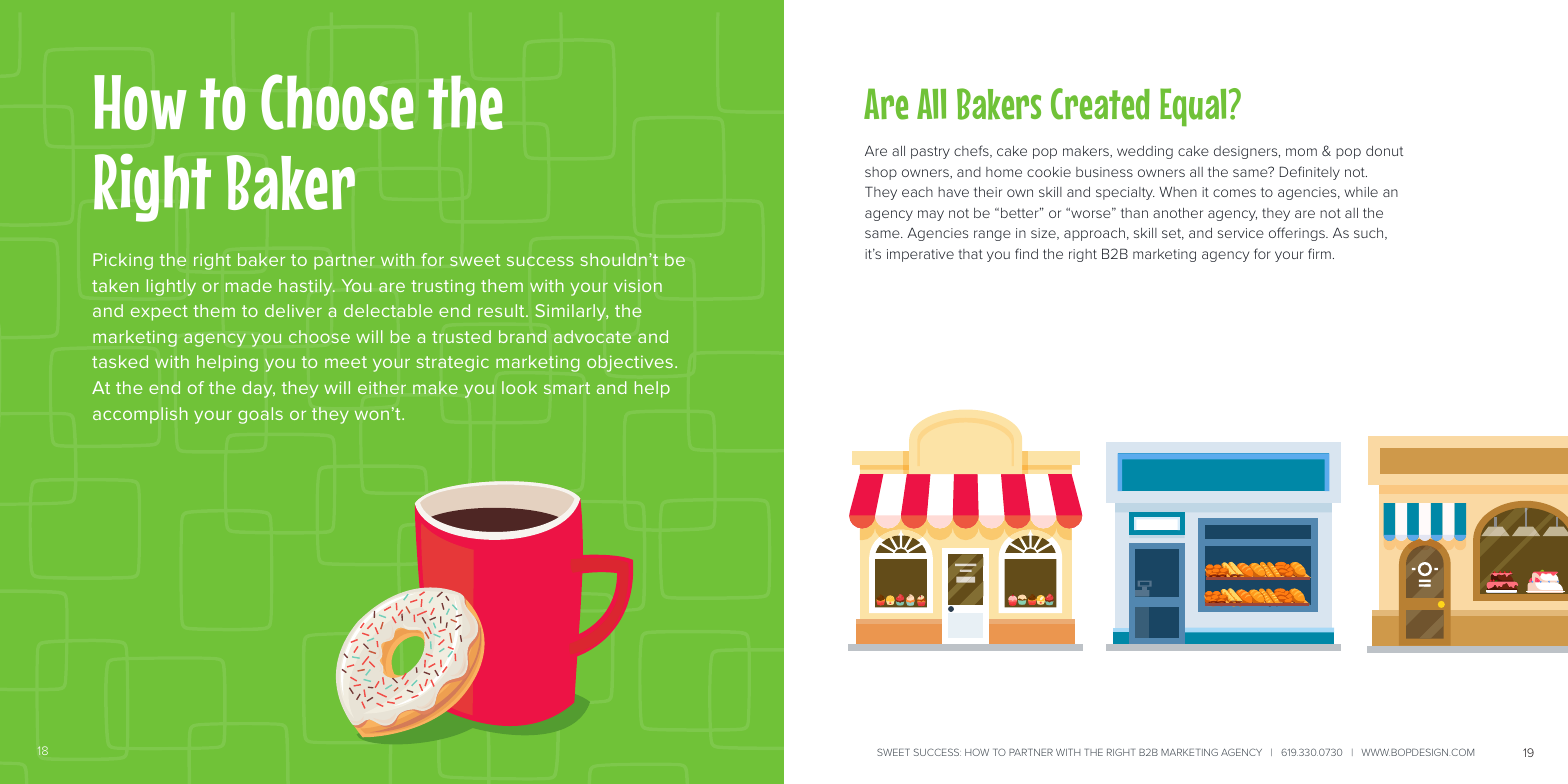 Image resolution: width=1568 pixels, height=784 pixels. Describe the element at coordinates (1193, 107) in the screenshot. I see `Equal` at that location.
